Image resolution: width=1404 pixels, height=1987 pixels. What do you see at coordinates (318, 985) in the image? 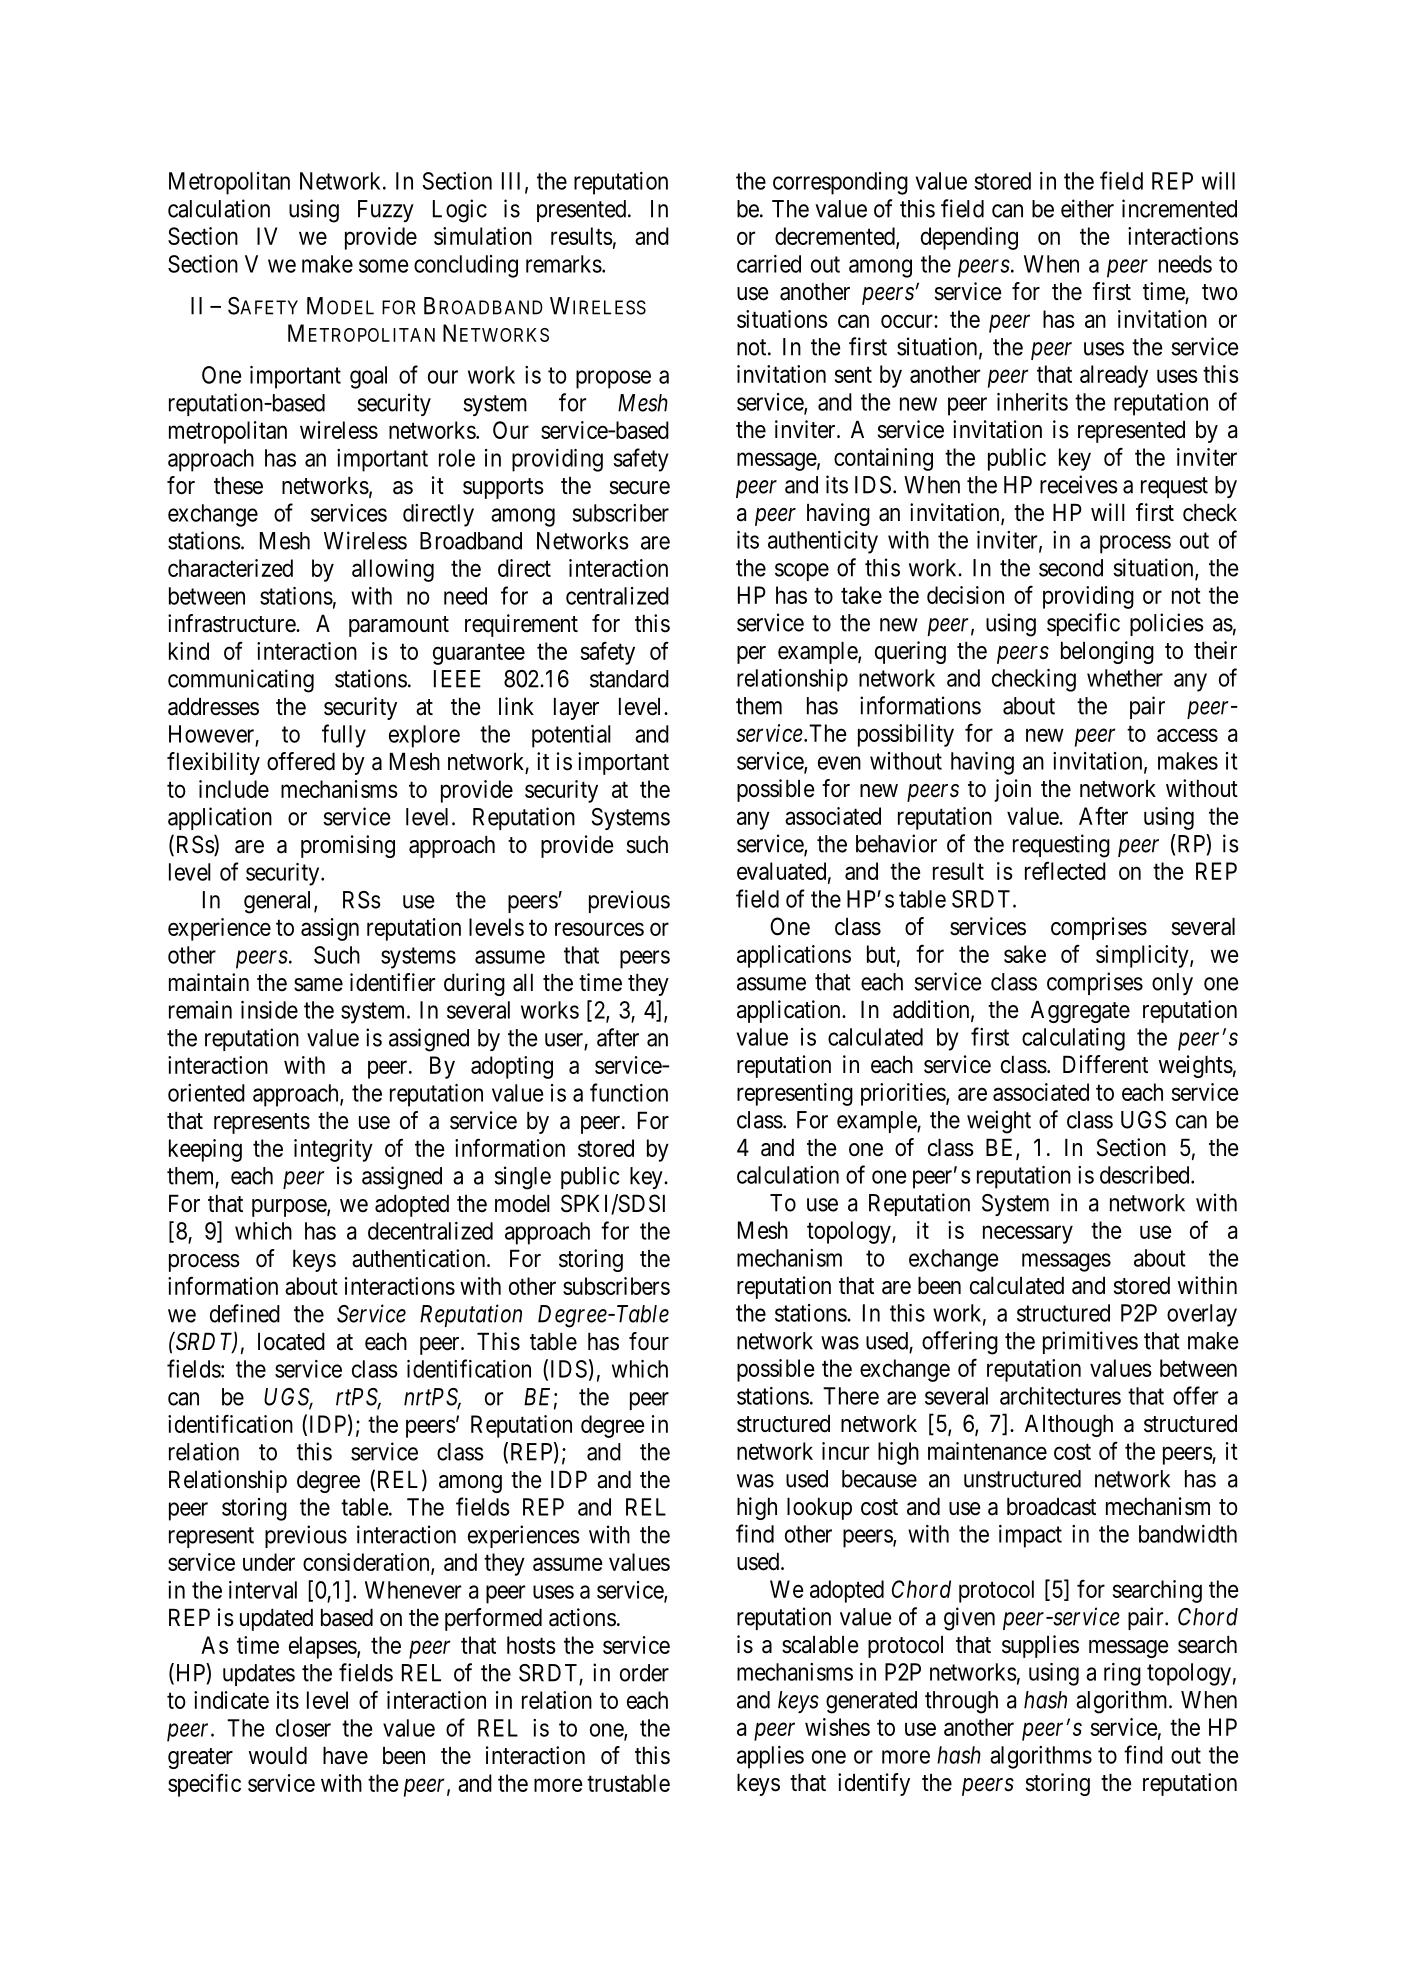
I see `same` at bounding box center [318, 985].
